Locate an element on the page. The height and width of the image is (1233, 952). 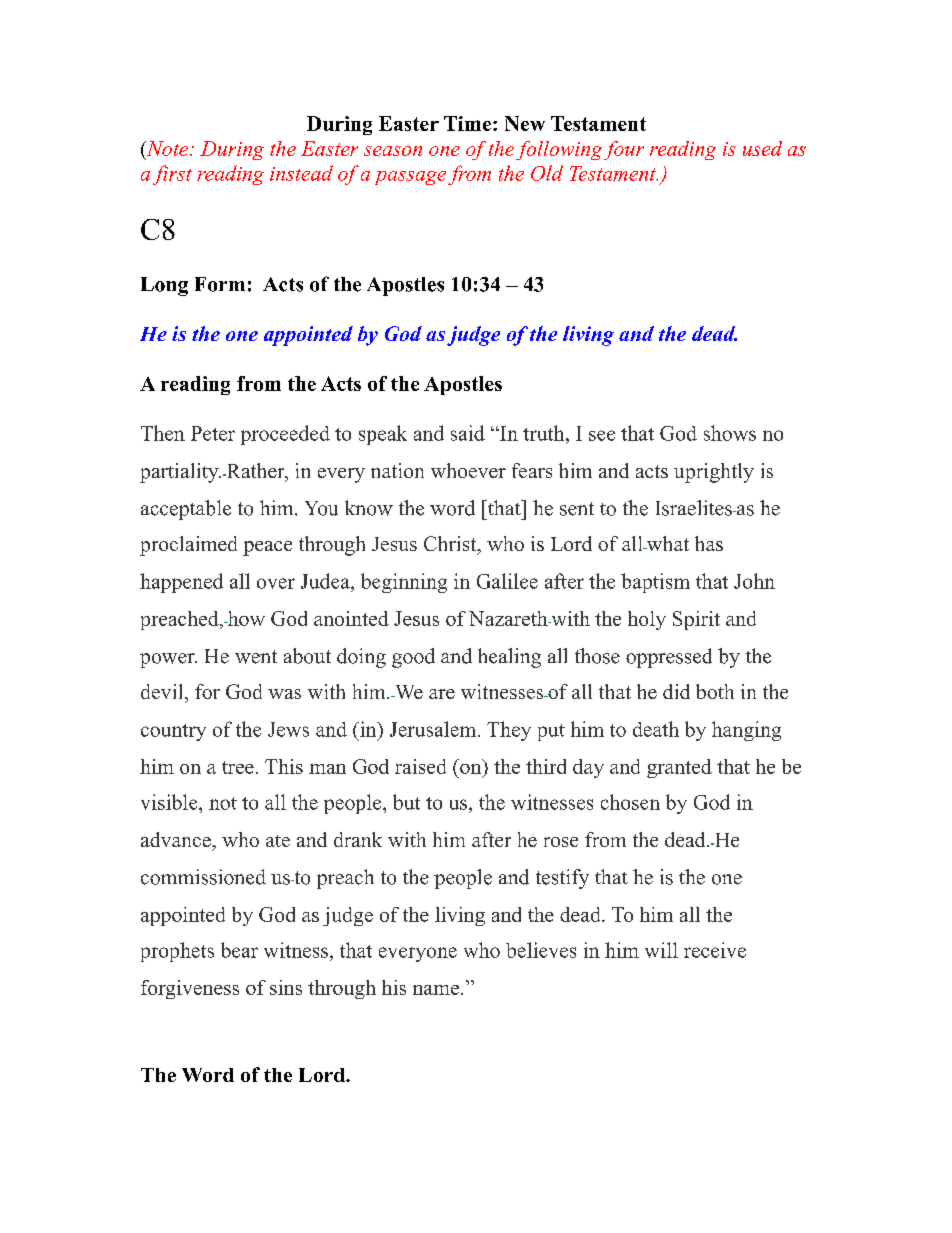
Note is located at coordinates (167, 148).
